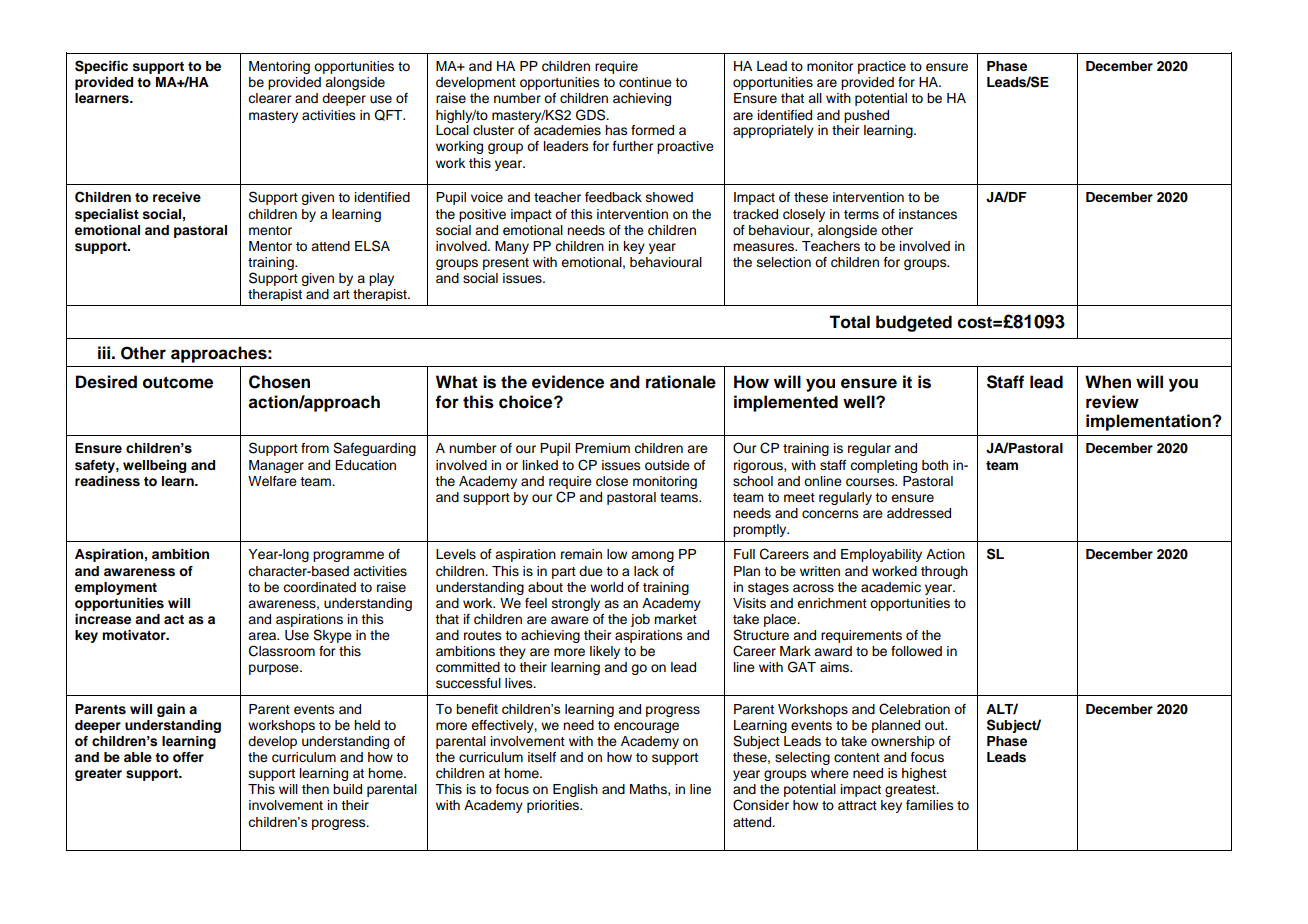 This document has height=924, width=1308. Describe the element at coordinates (575, 790) in the document. I see `English` at that location.
